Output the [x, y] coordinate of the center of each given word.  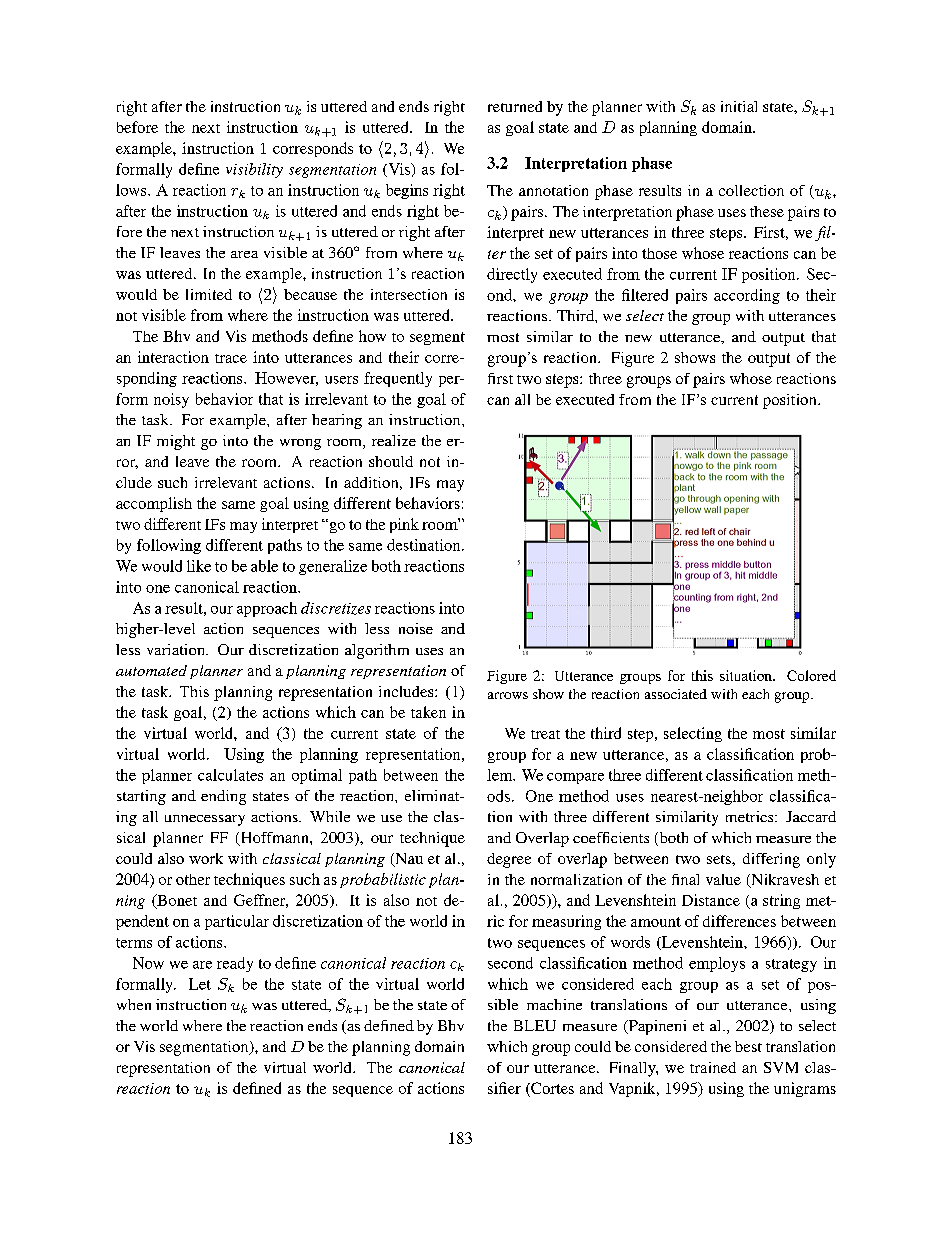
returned [515, 106]
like [199, 566]
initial [739, 106]
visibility [254, 170]
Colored [811, 675]
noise [416, 628]
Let [200, 984]
